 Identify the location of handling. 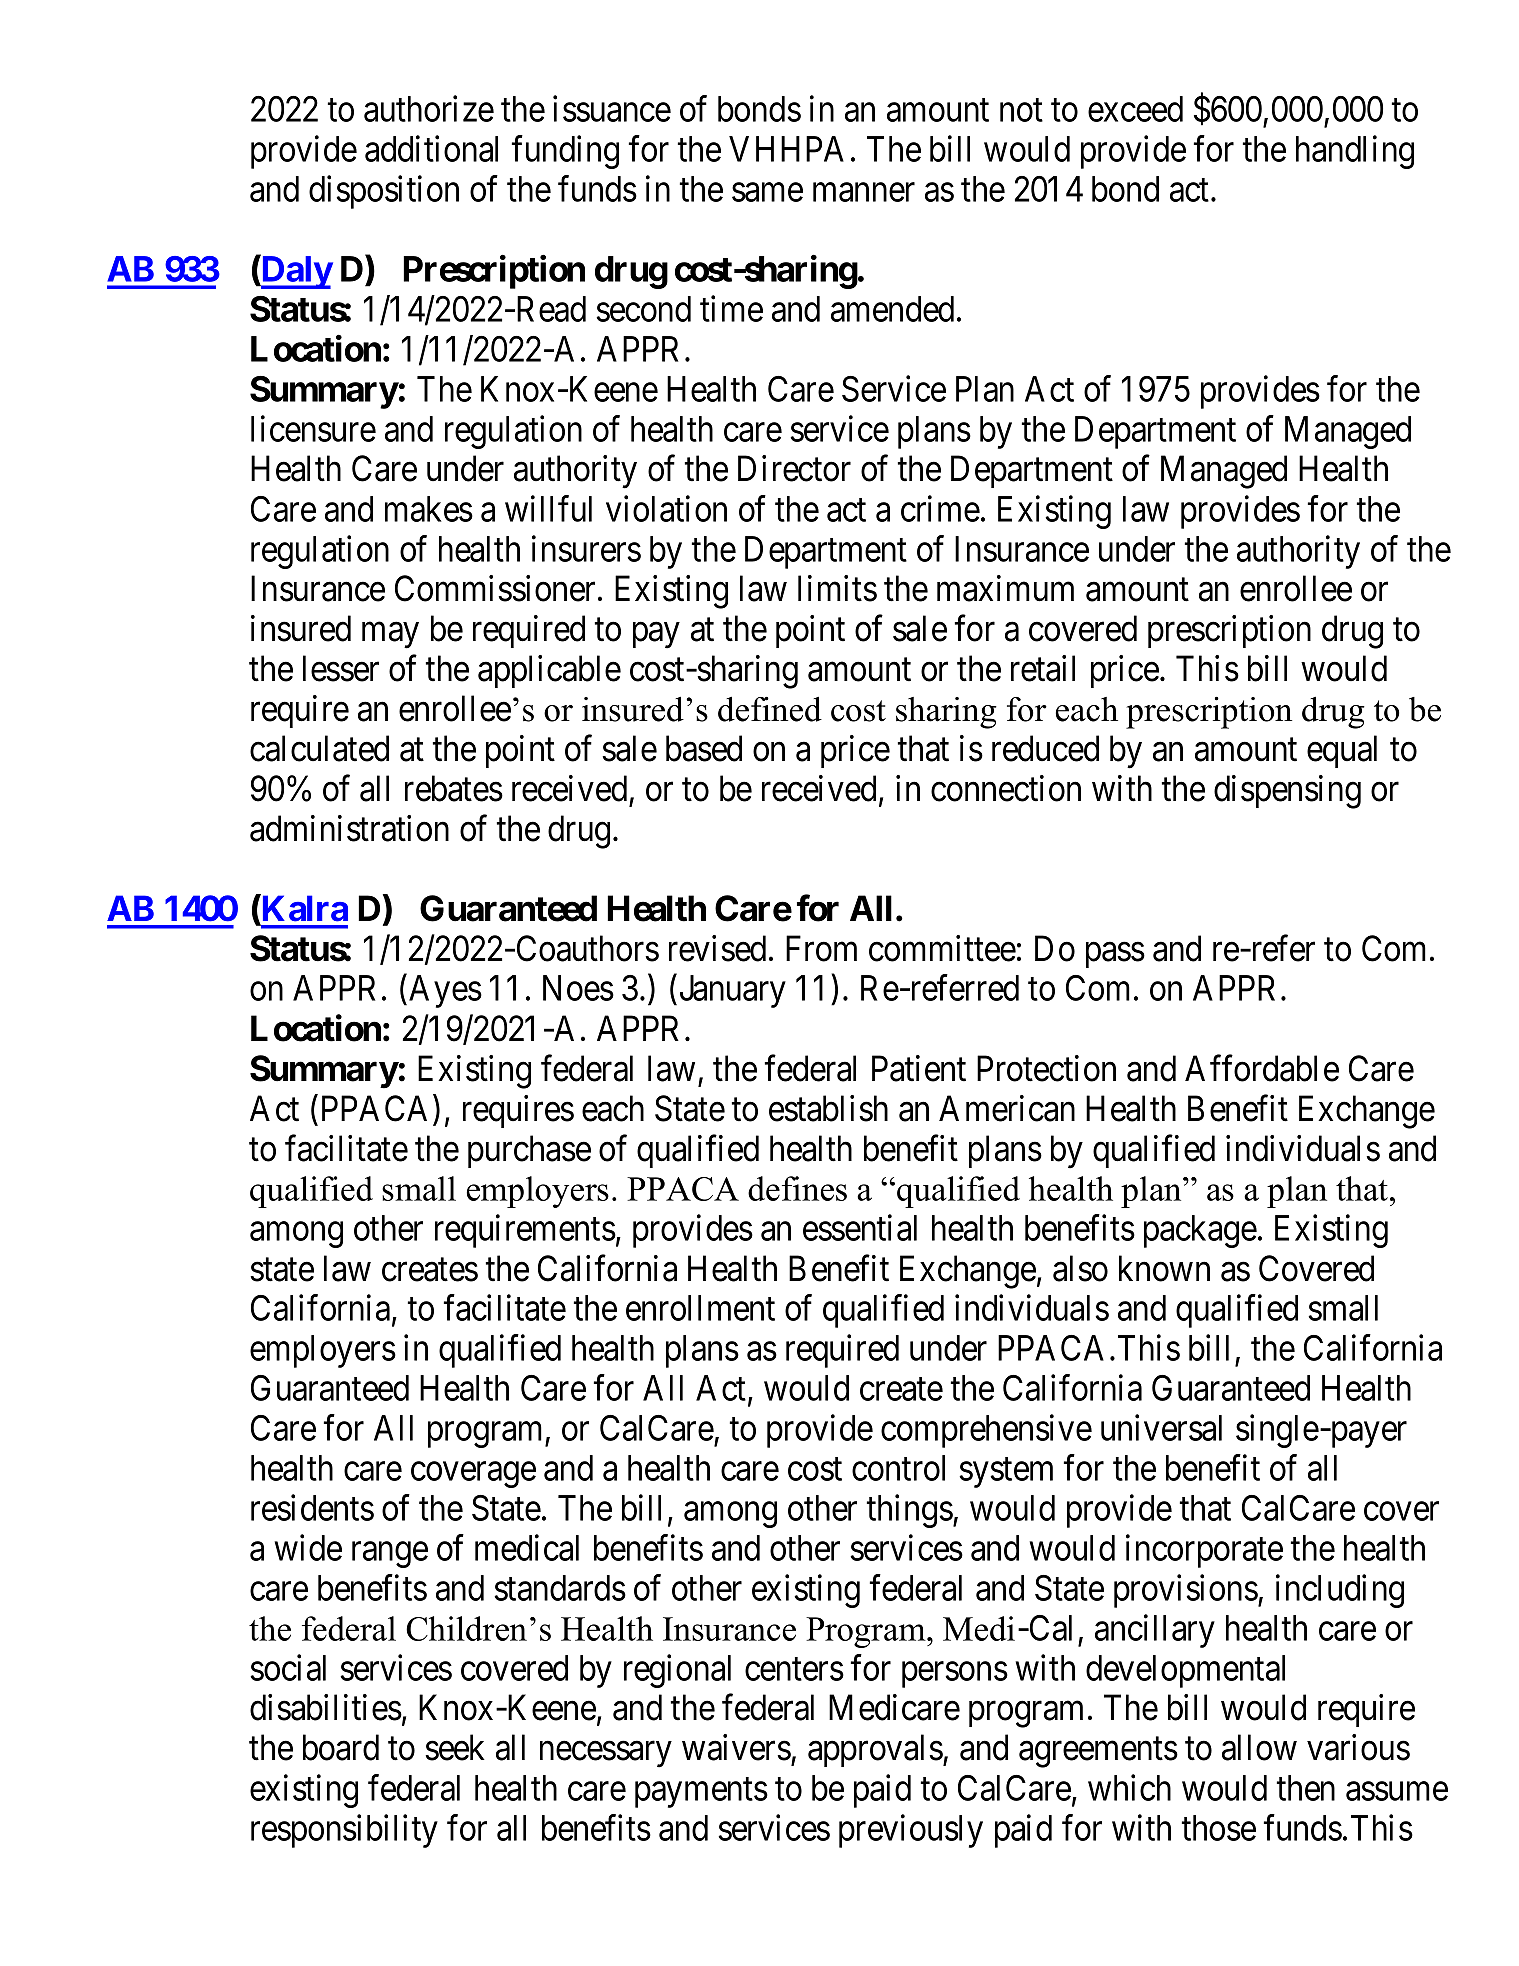
(1355, 152).
